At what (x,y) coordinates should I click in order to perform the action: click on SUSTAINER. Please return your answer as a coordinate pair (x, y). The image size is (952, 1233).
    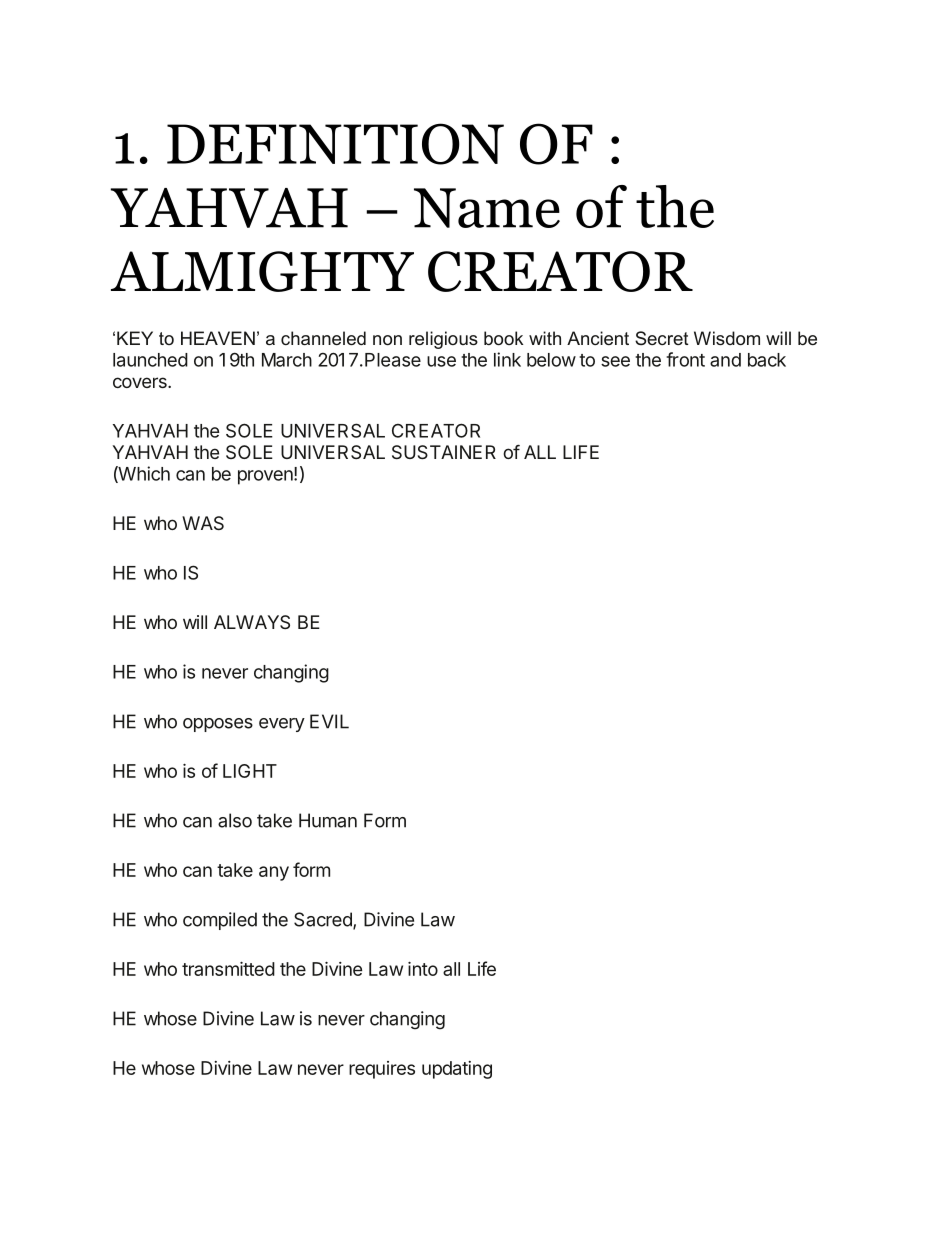
    Looking at the image, I should click on (444, 452).
